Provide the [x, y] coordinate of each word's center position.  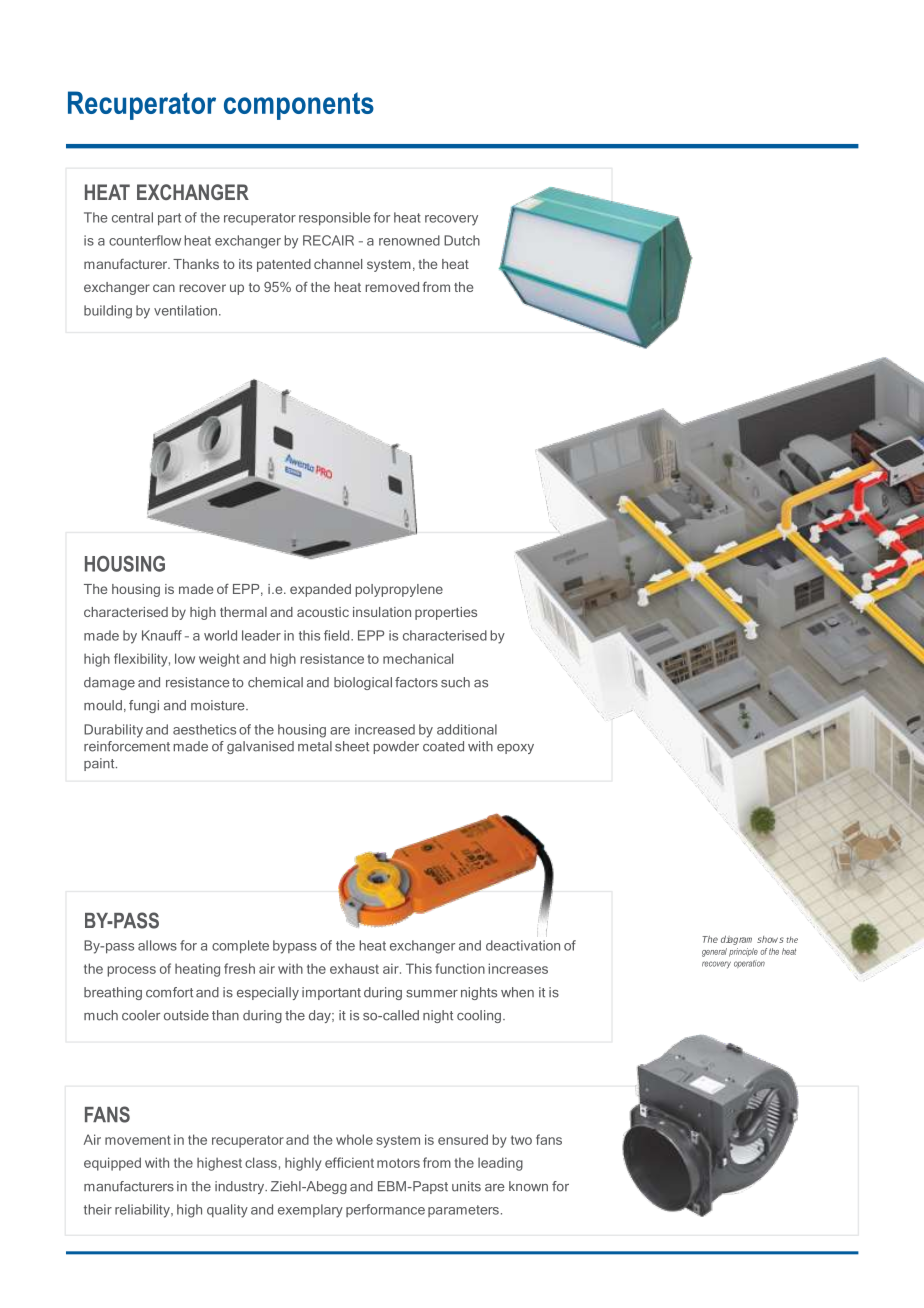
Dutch [462, 240]
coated [443, 746]
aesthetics [204, 729]
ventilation [185, 310]
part [169, 219]
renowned [409, 240]
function [460, 968]
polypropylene [399, 590]
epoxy [515, 749]
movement [138, 1140]
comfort [169, 992]
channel [338, 264]
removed [392, 287]
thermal [243, 612]
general [714, 952]
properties [446, 613]
